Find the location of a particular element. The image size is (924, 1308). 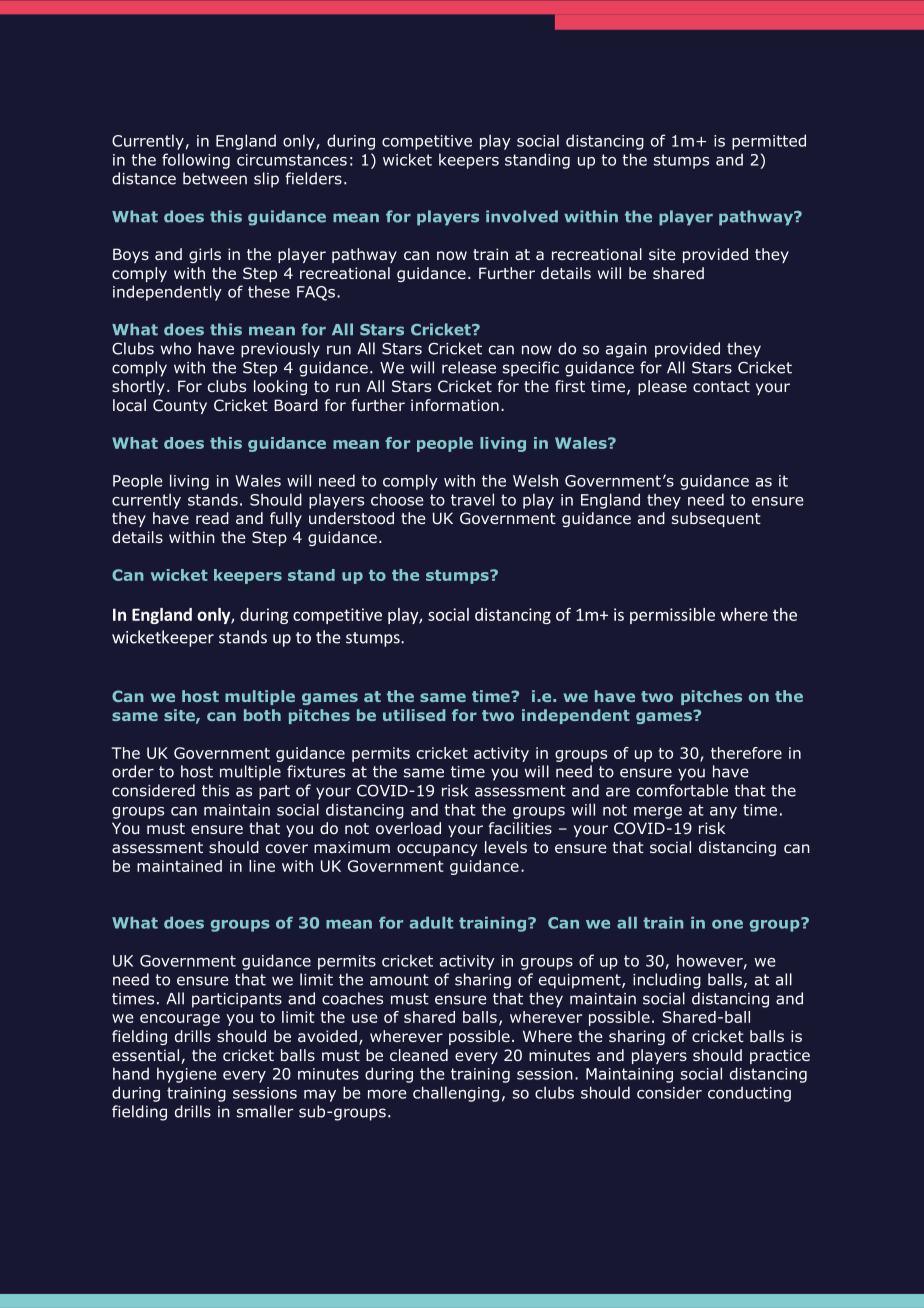

utilised is located at coordinates (414, 715).
